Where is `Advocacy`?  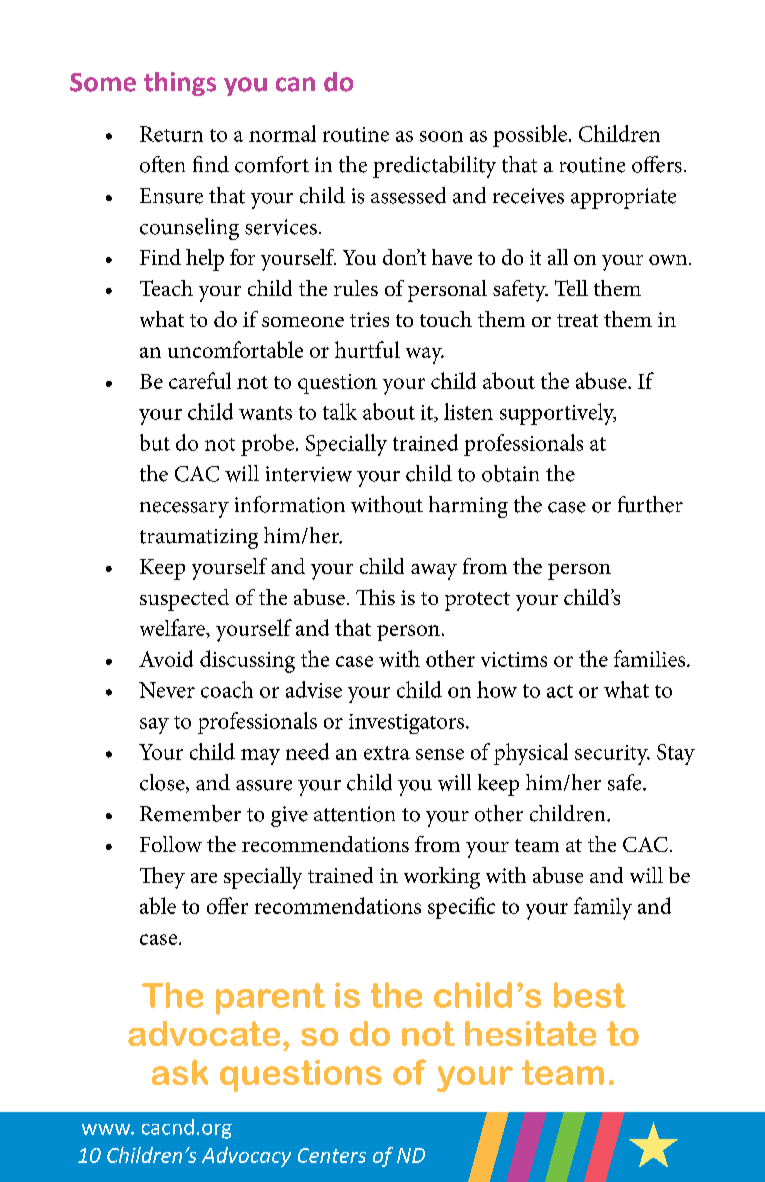
Advocacy is located at coordinates (246, 1157).
